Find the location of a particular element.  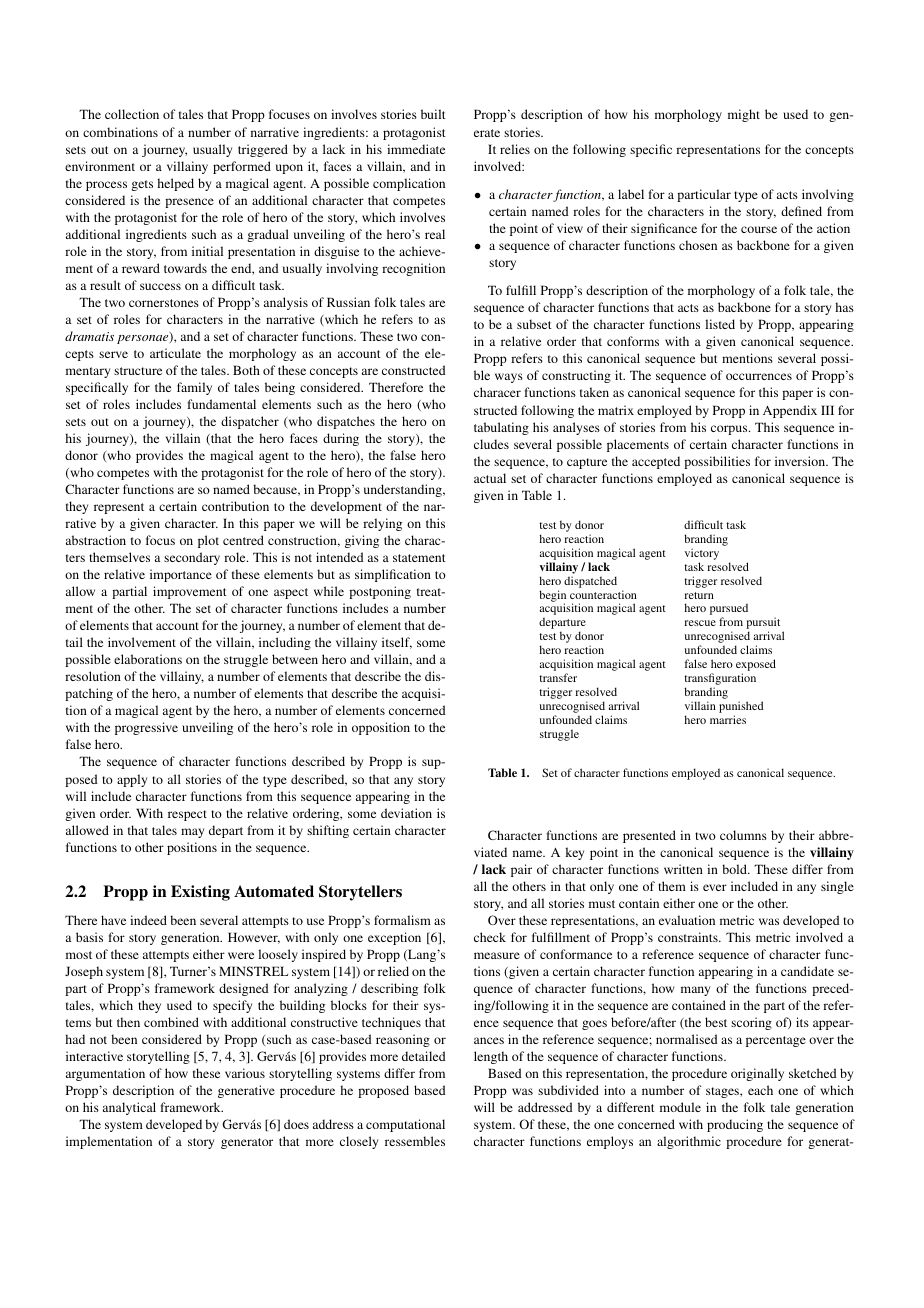

helped is located at coordinates (175, 184).
